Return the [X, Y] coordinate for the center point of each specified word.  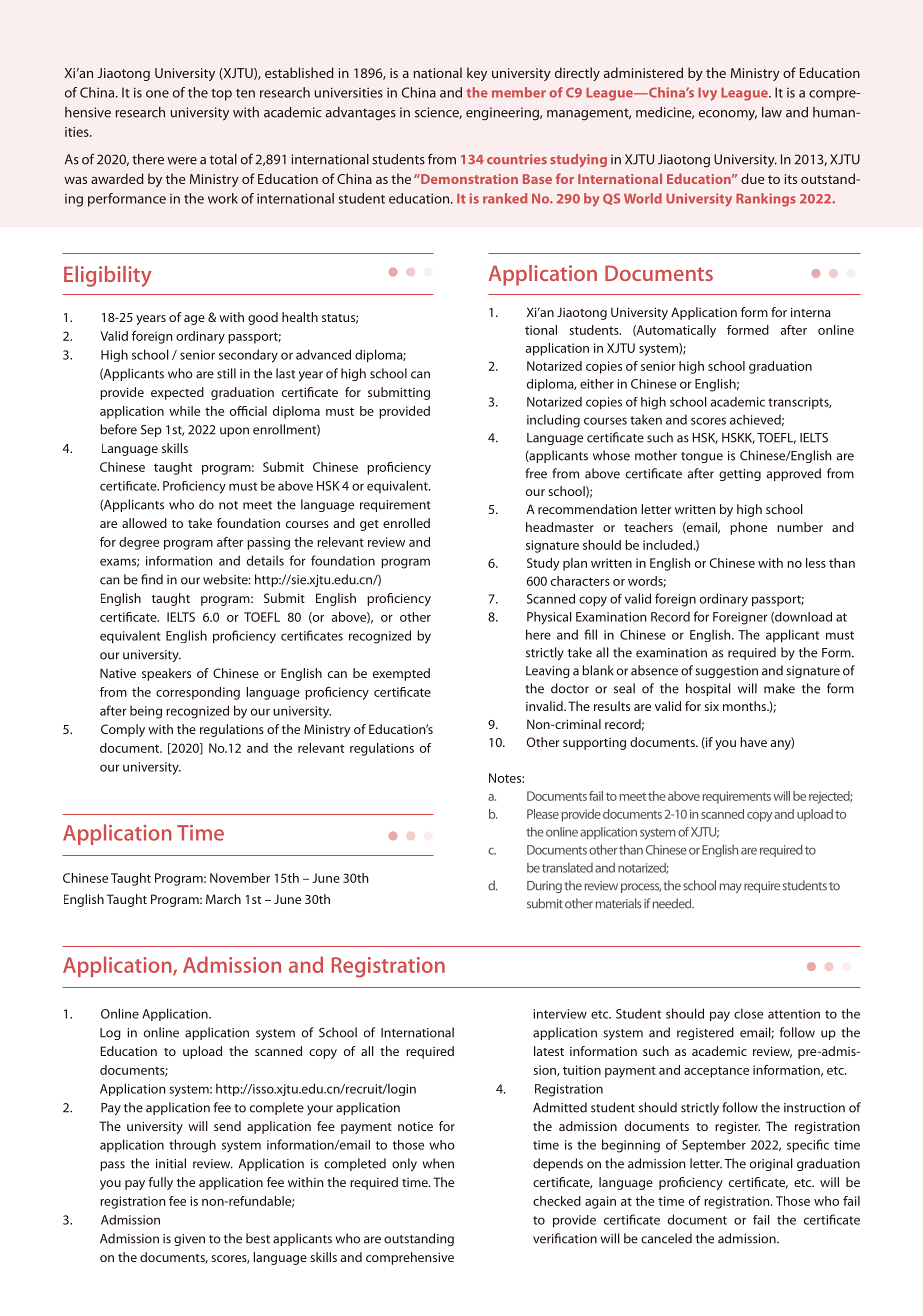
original [771, 1164]
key [477, 74]
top [221, 95]
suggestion [726, 672]
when [438, 1163]
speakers [166, 674]
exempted [401, 674]
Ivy [707, 94]
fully [160, 1183]
